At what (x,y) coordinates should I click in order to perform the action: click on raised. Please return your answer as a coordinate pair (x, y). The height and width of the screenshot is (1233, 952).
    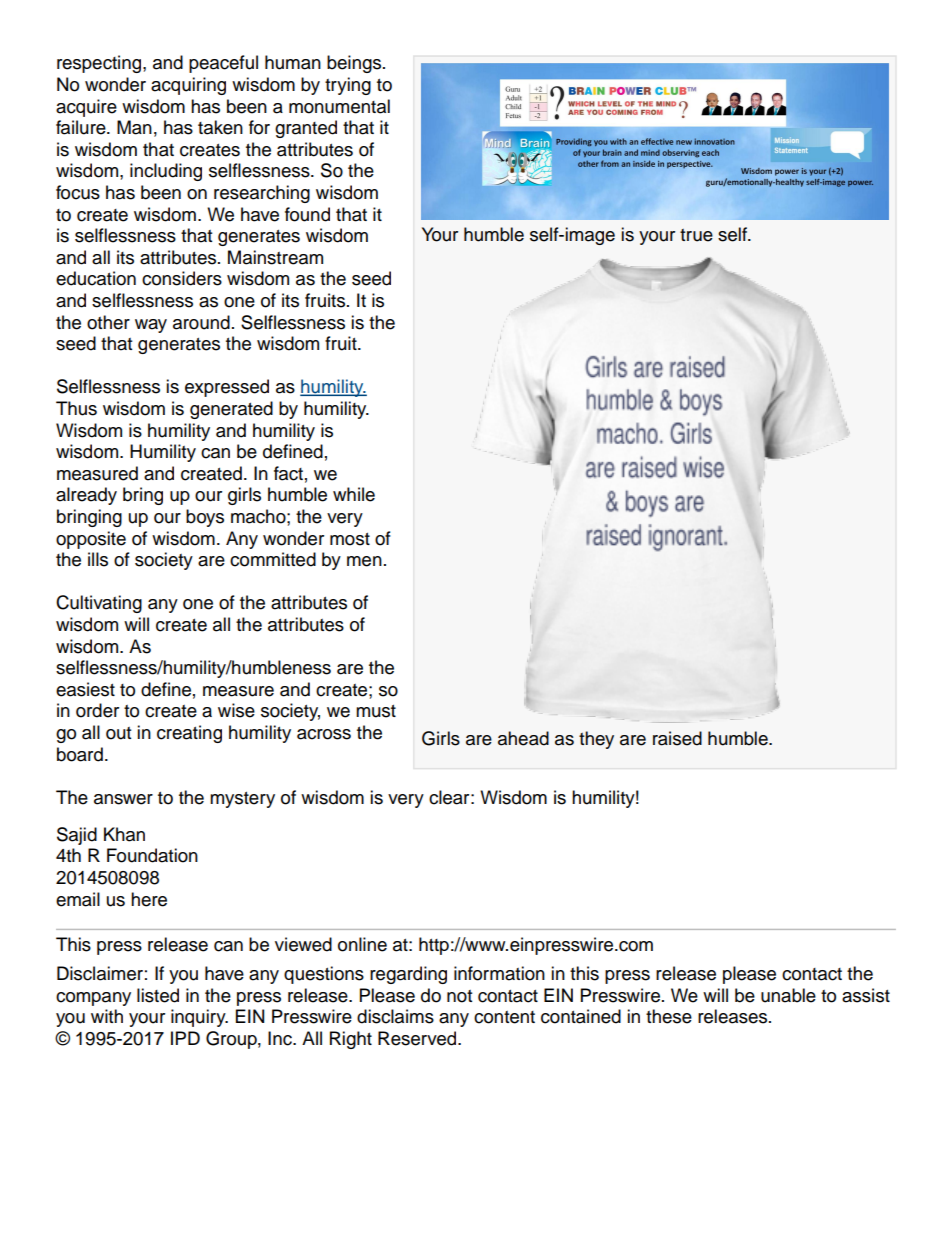
    Looking at the image, I should click on (677, 738).
